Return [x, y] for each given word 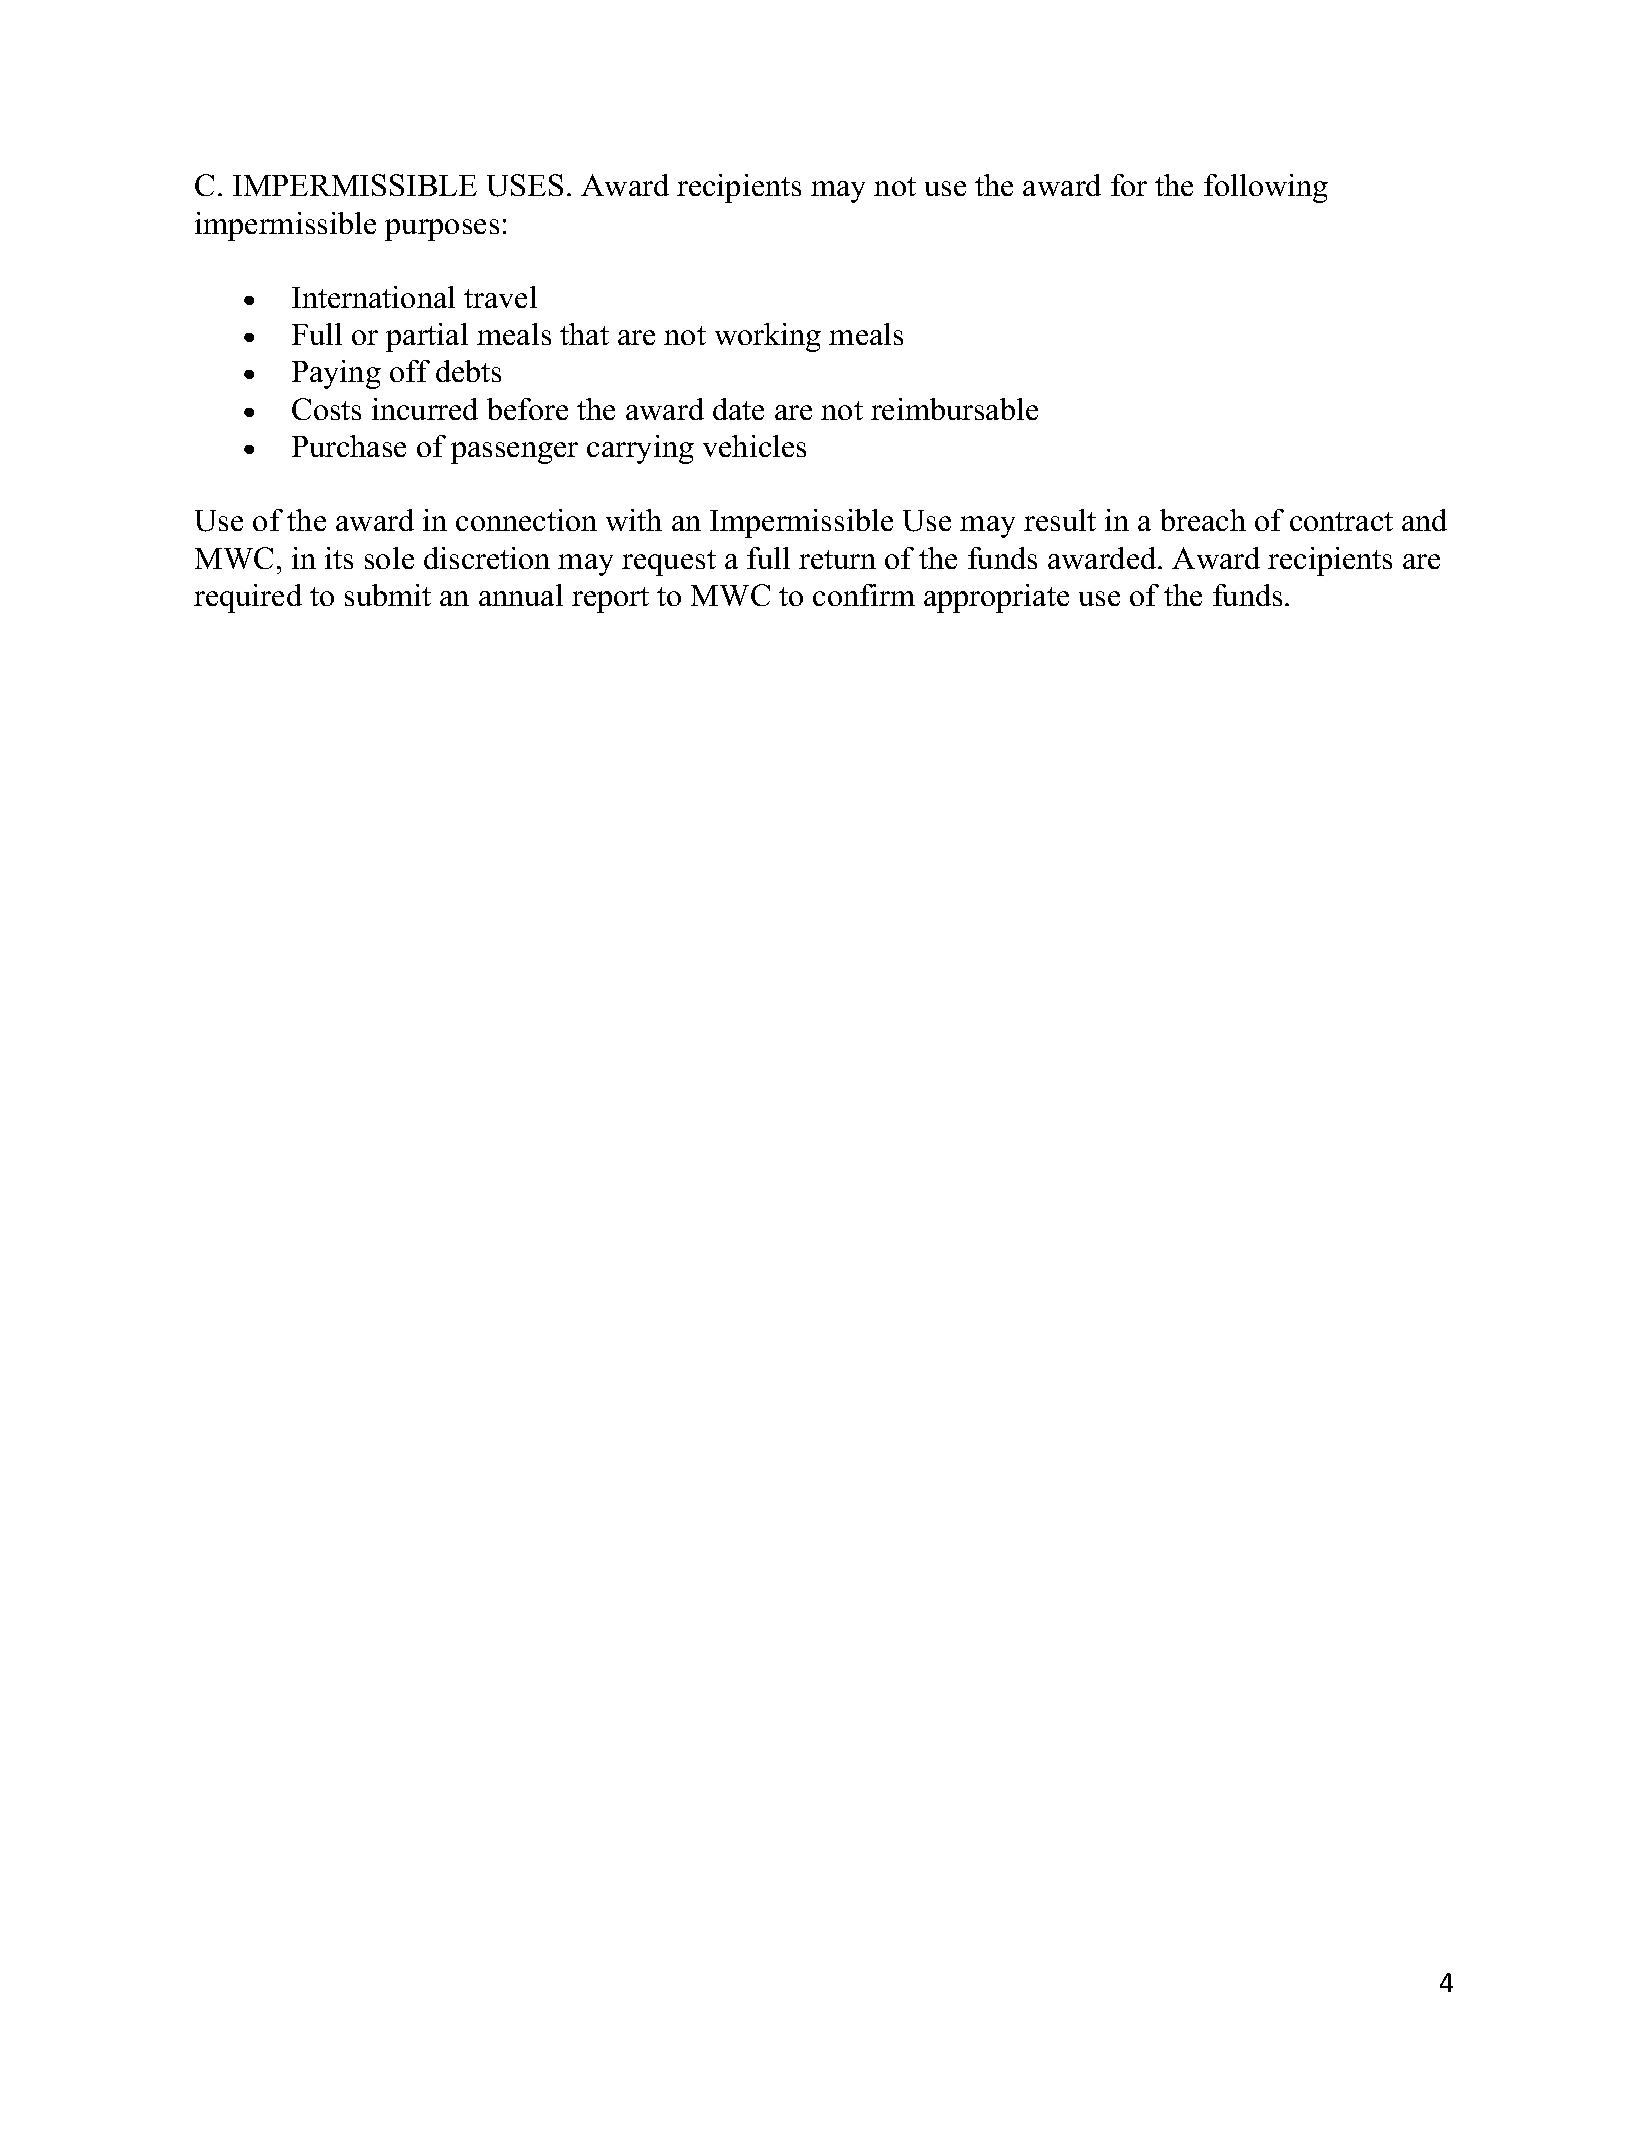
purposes [442, 230]
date [738, 409]
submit [388, 595]
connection [526, 520]
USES [525, 185]
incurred [425, 409]
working [768, 337]
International [373, 297]
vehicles [754, 446]
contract [1341, 521]
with [634, 520]
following [1266, 188]
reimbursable [954, 409]
